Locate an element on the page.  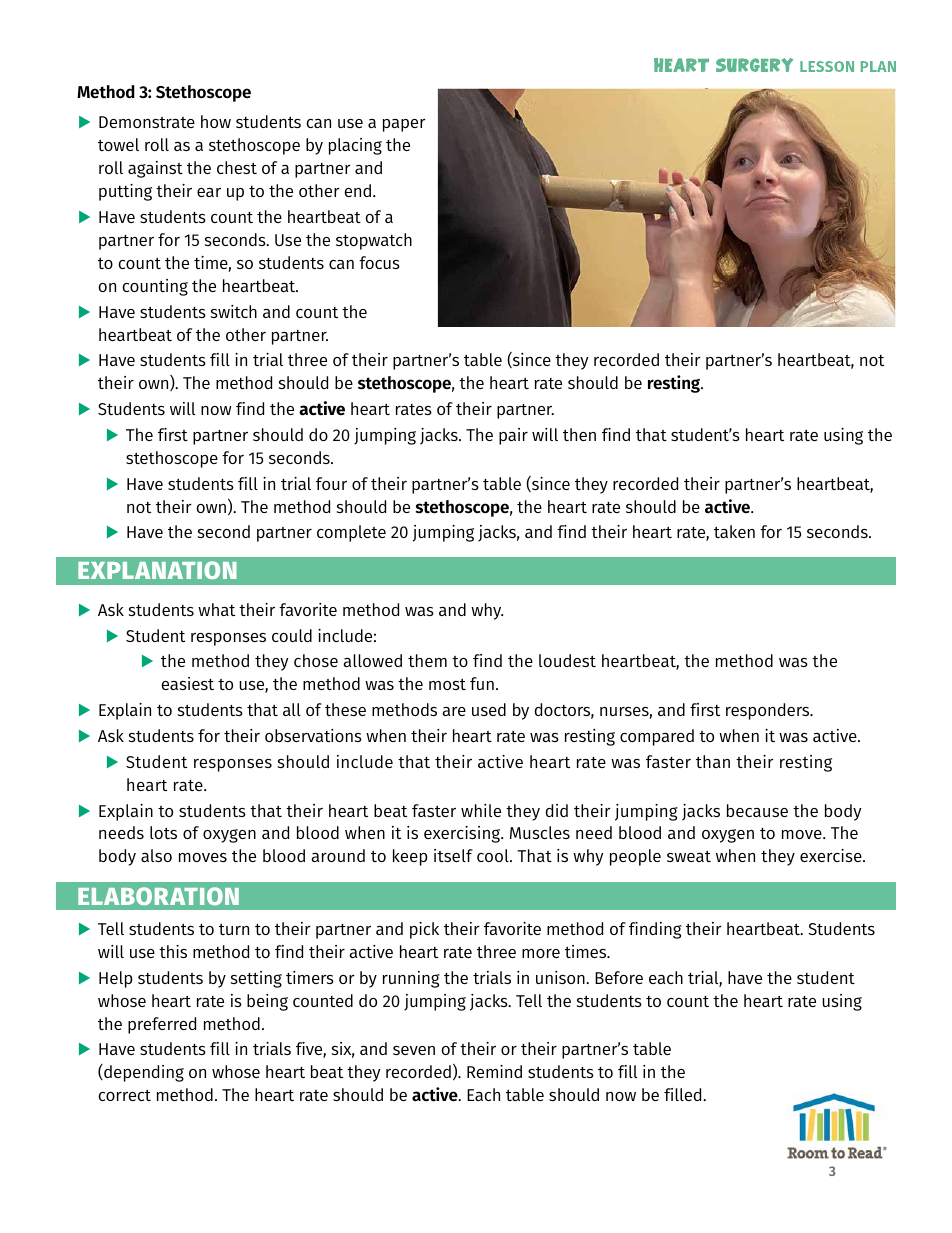
what is located at coordinates (216, 609).
